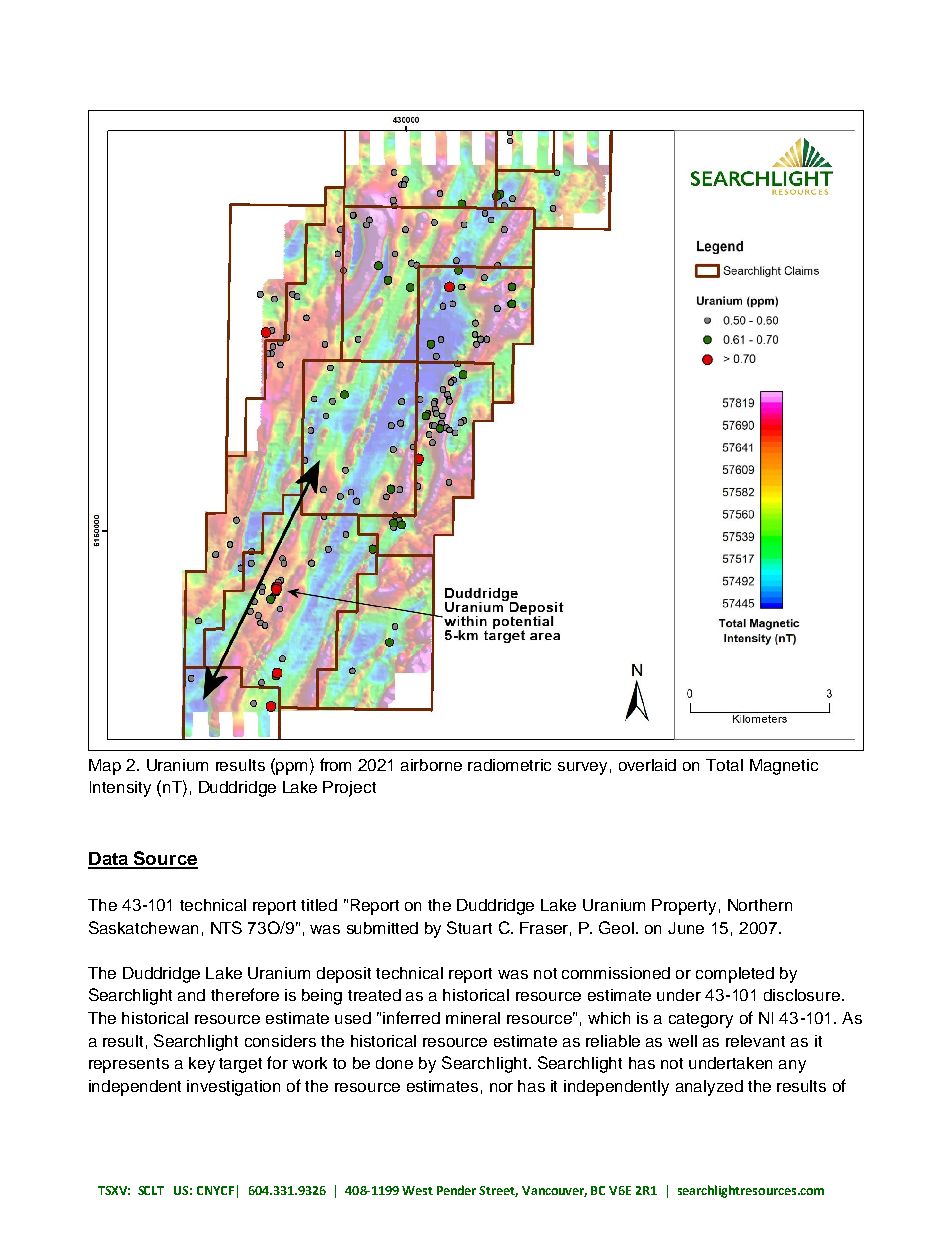 The width and height of the screenshot is (952, 1233). What do you see at coordinates (760, 905) in the screenshot?
I see `Northern` at bounding box center [760, 905].
